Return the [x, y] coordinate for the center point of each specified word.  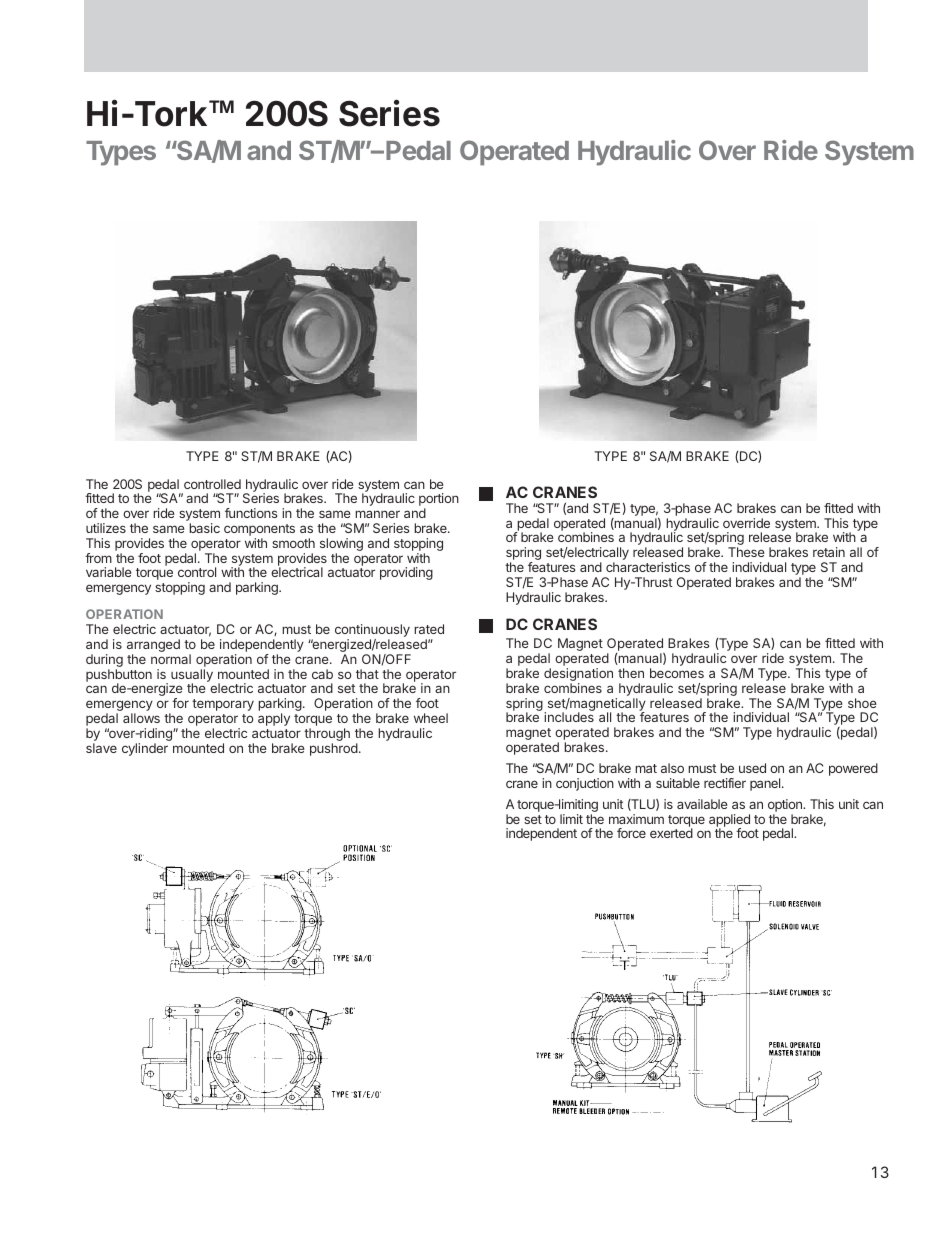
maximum [636, 819]
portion [439, 501]
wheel [431, 718]
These [746, 552]
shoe [862, 703]
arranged [153, 647]
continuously [372, 632]
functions [251, 513]
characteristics [648, 567]
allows [141, 718]
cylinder [145, 749]
